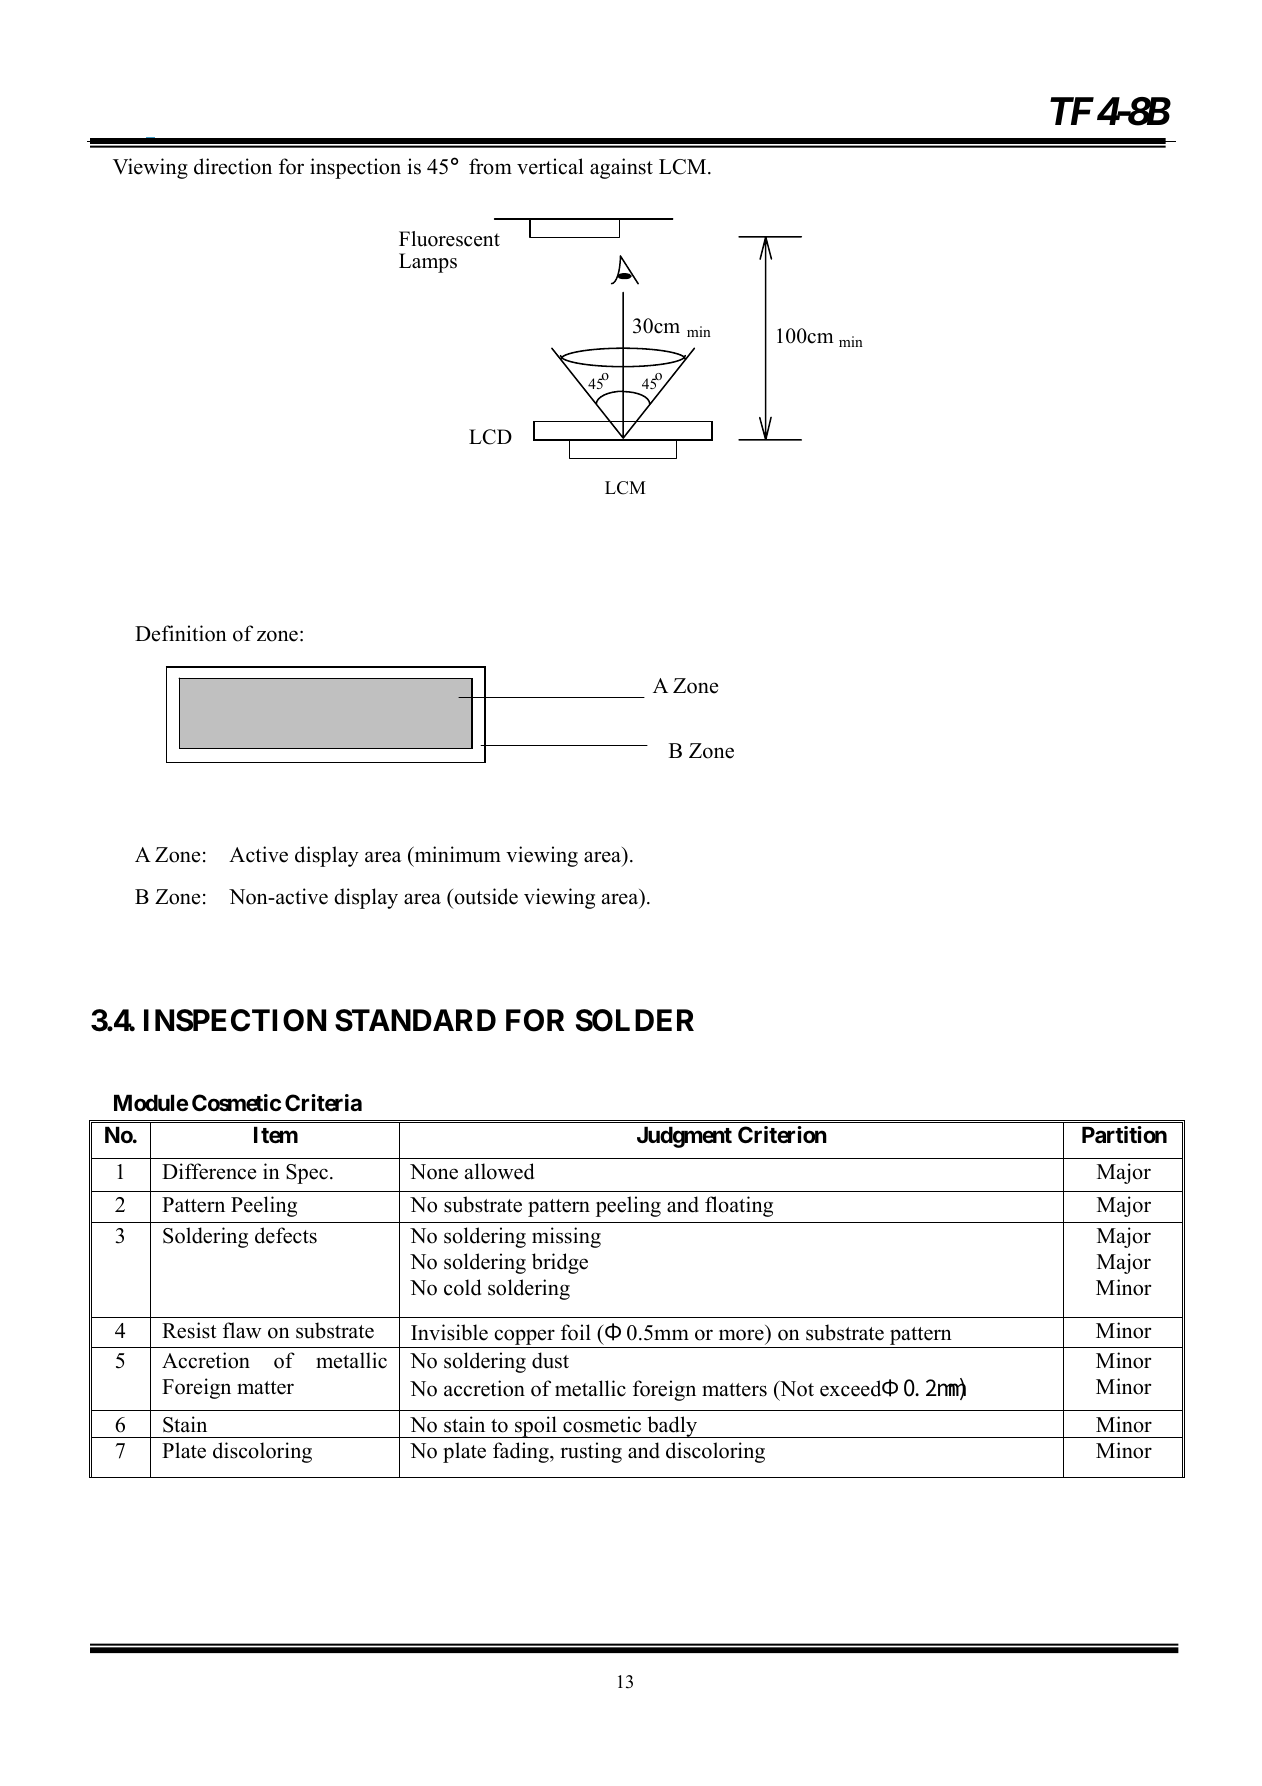 Image resolution: width=1262 pixels, height=1786 pixels. What do you see at coordinates (242, 1330) in the image?
I see `flaw` at bounding box center [242, 1330].
